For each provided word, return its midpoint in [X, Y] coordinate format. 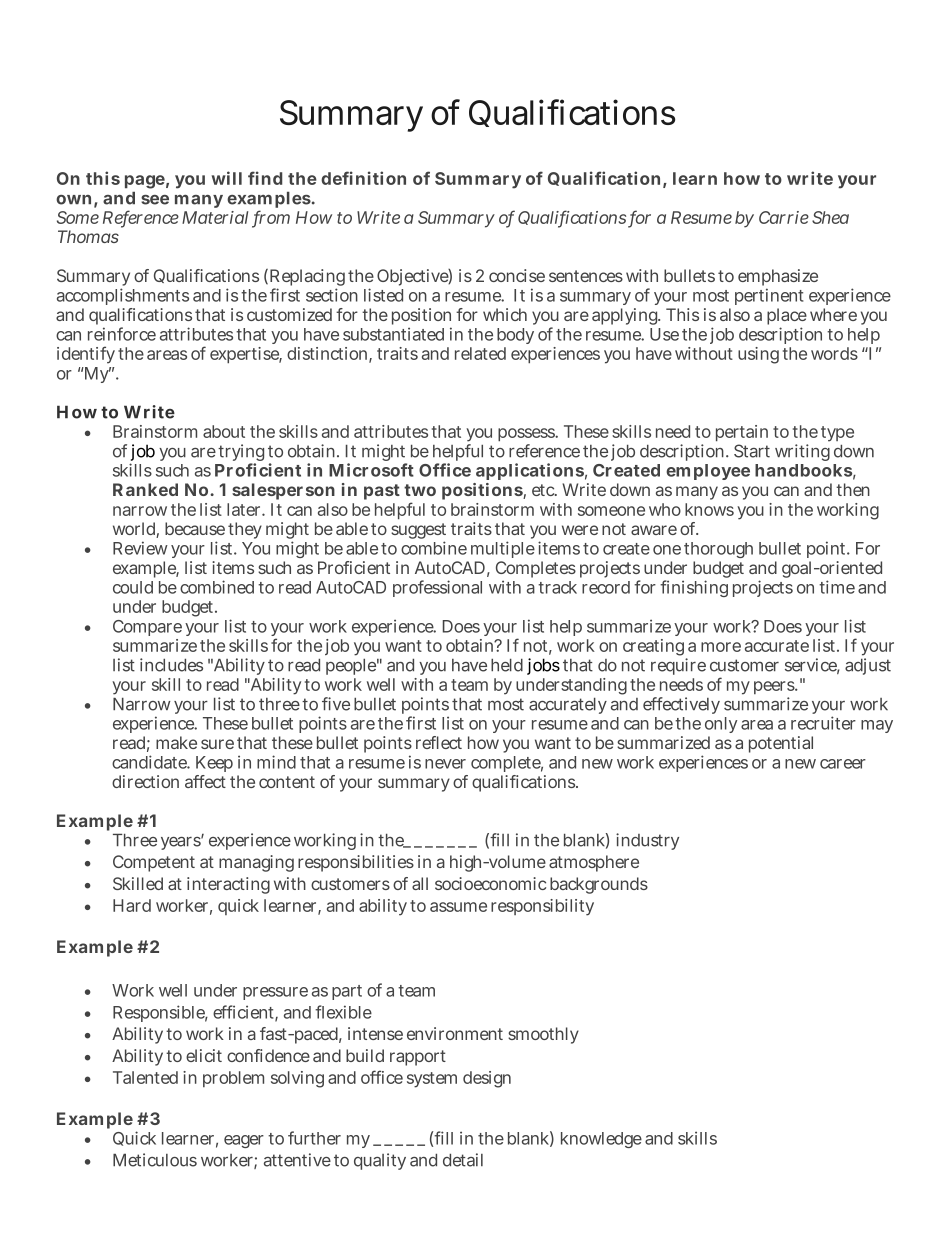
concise [517, 275]
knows [709, 509]
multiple [503, 549]
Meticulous [155, 1160]
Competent [154, 863]
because [195, 528]
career [843, 764]
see [155, 200]
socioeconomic [490, 883]
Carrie [784, 217]
